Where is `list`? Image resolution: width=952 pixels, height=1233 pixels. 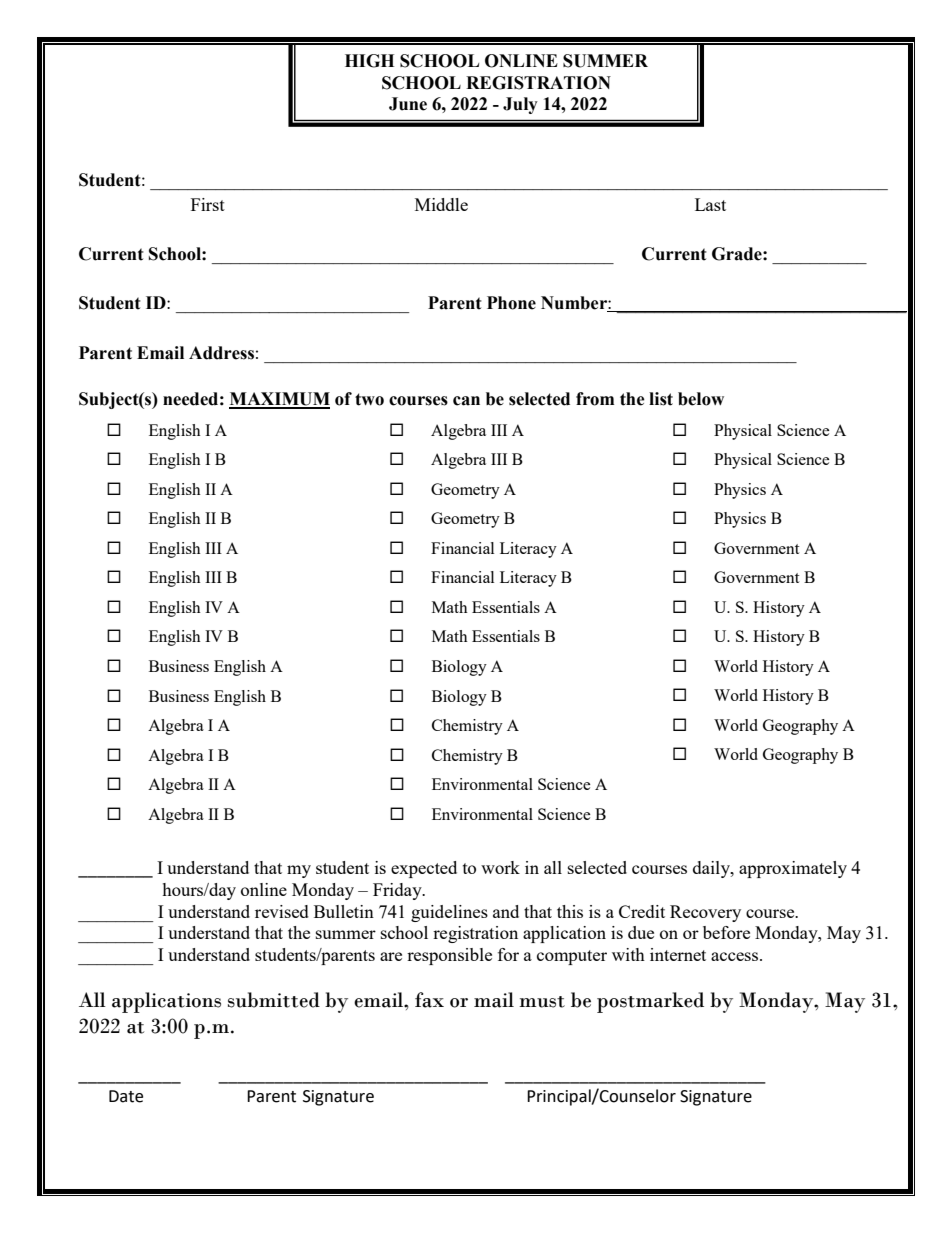
list is located at coordinates (661, 399).
